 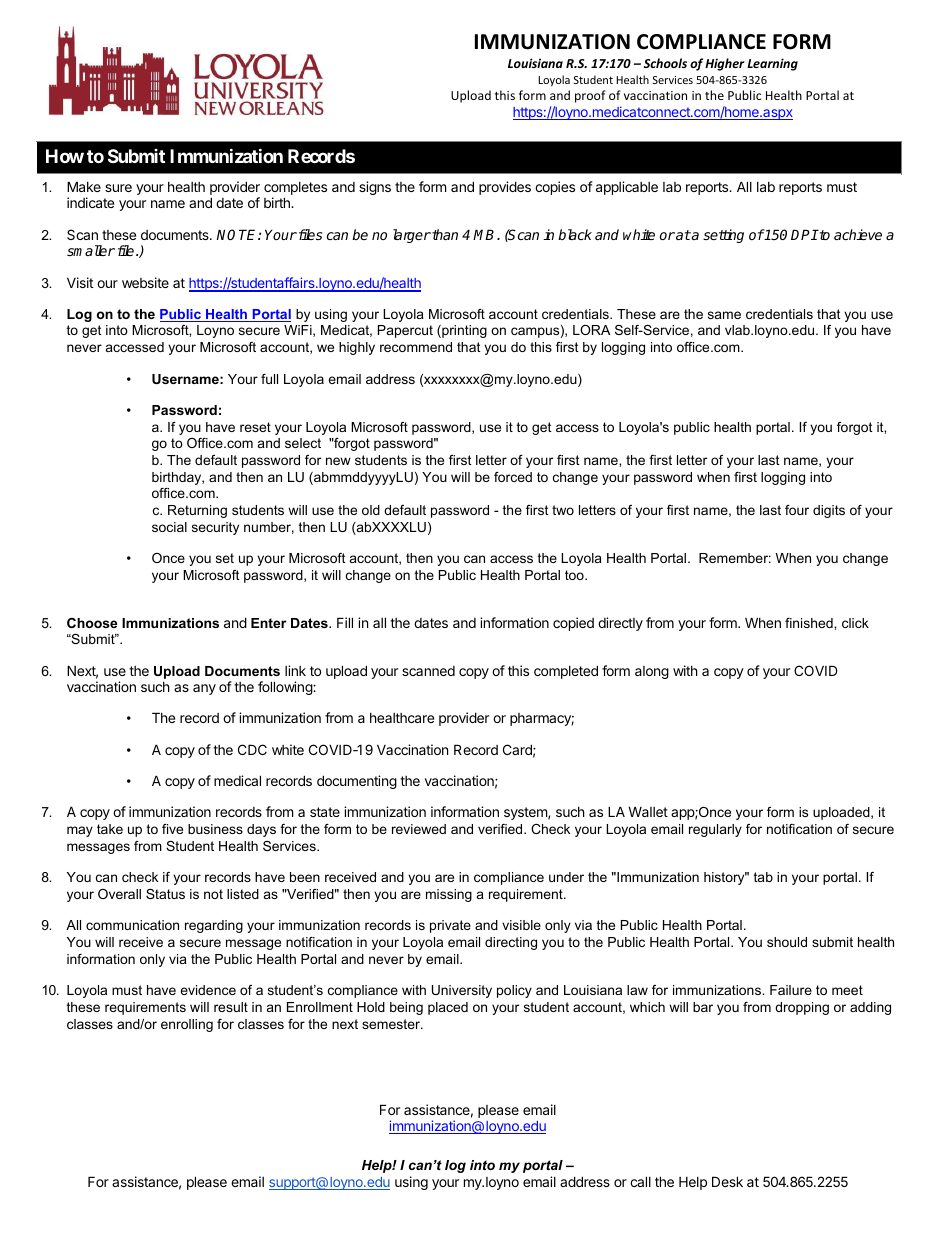 What do you see at coordinates (118, 188) in the page?
I see `sure` at bounding box center [118, 188].
